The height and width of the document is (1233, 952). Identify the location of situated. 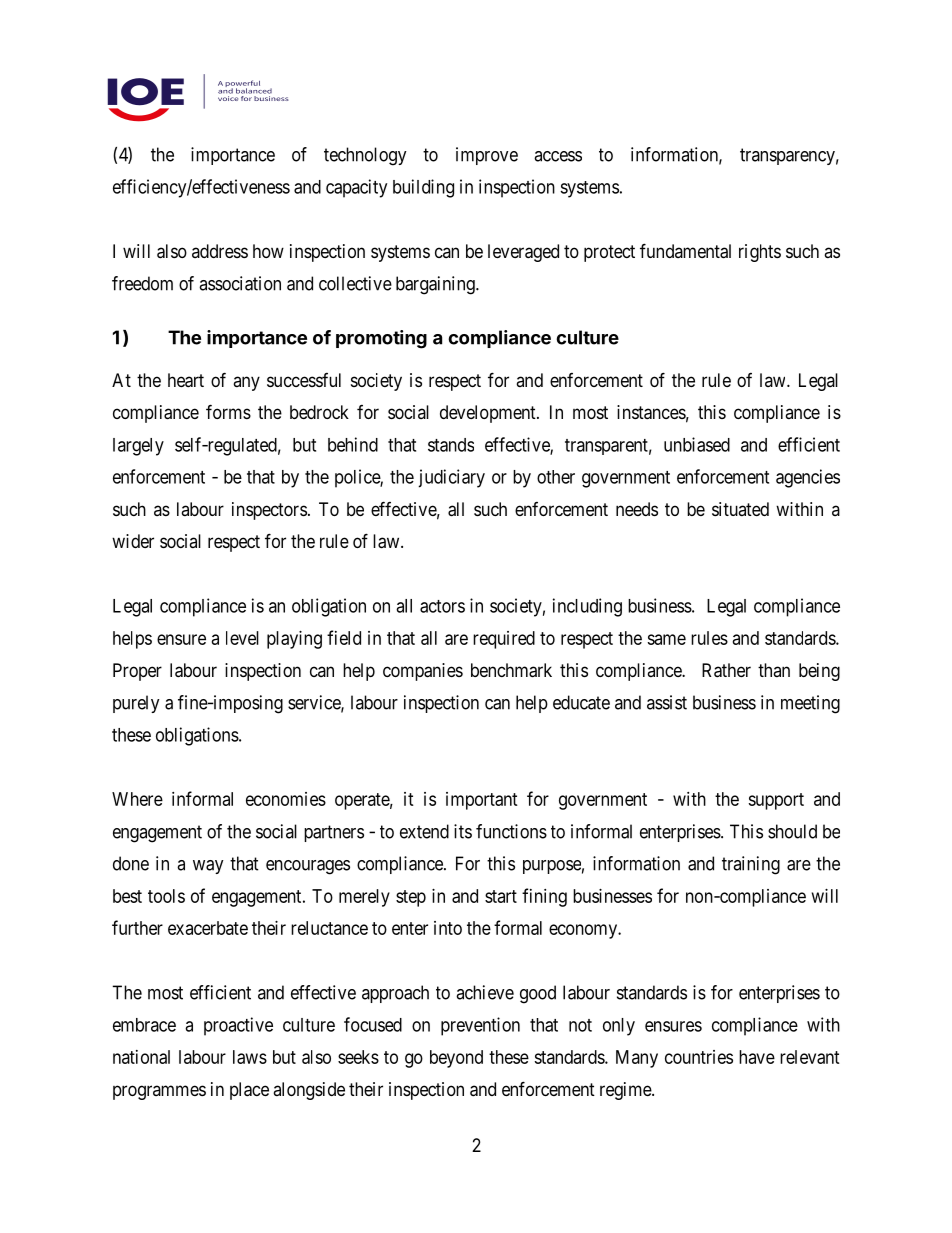
(740, 509).
